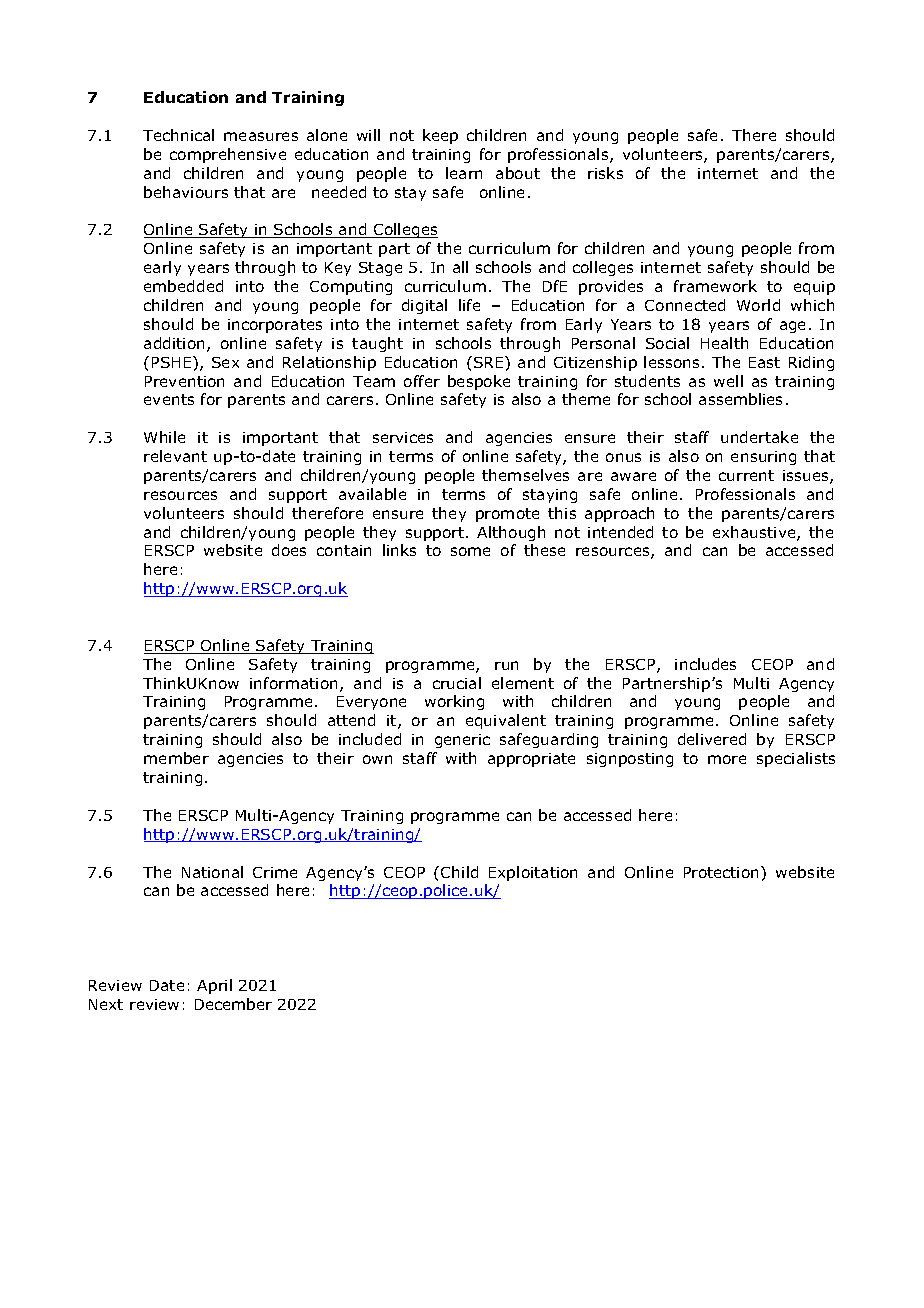 This image has height=1308, width=924. Describe the element at coordinates (228, 155) in the image. I see `comprehensive` at that location.
